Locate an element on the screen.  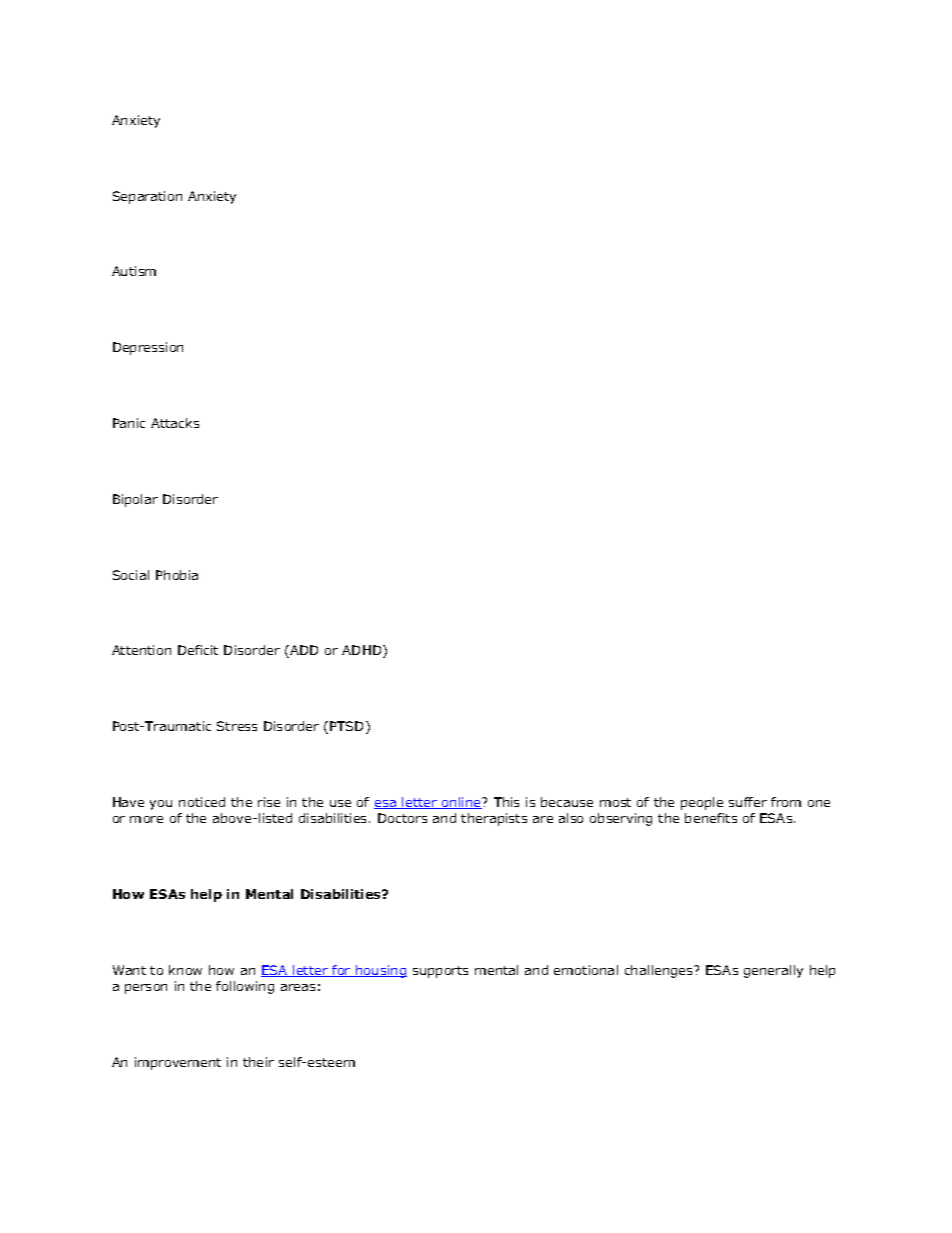
generally is located at coordinates (773, 971).
